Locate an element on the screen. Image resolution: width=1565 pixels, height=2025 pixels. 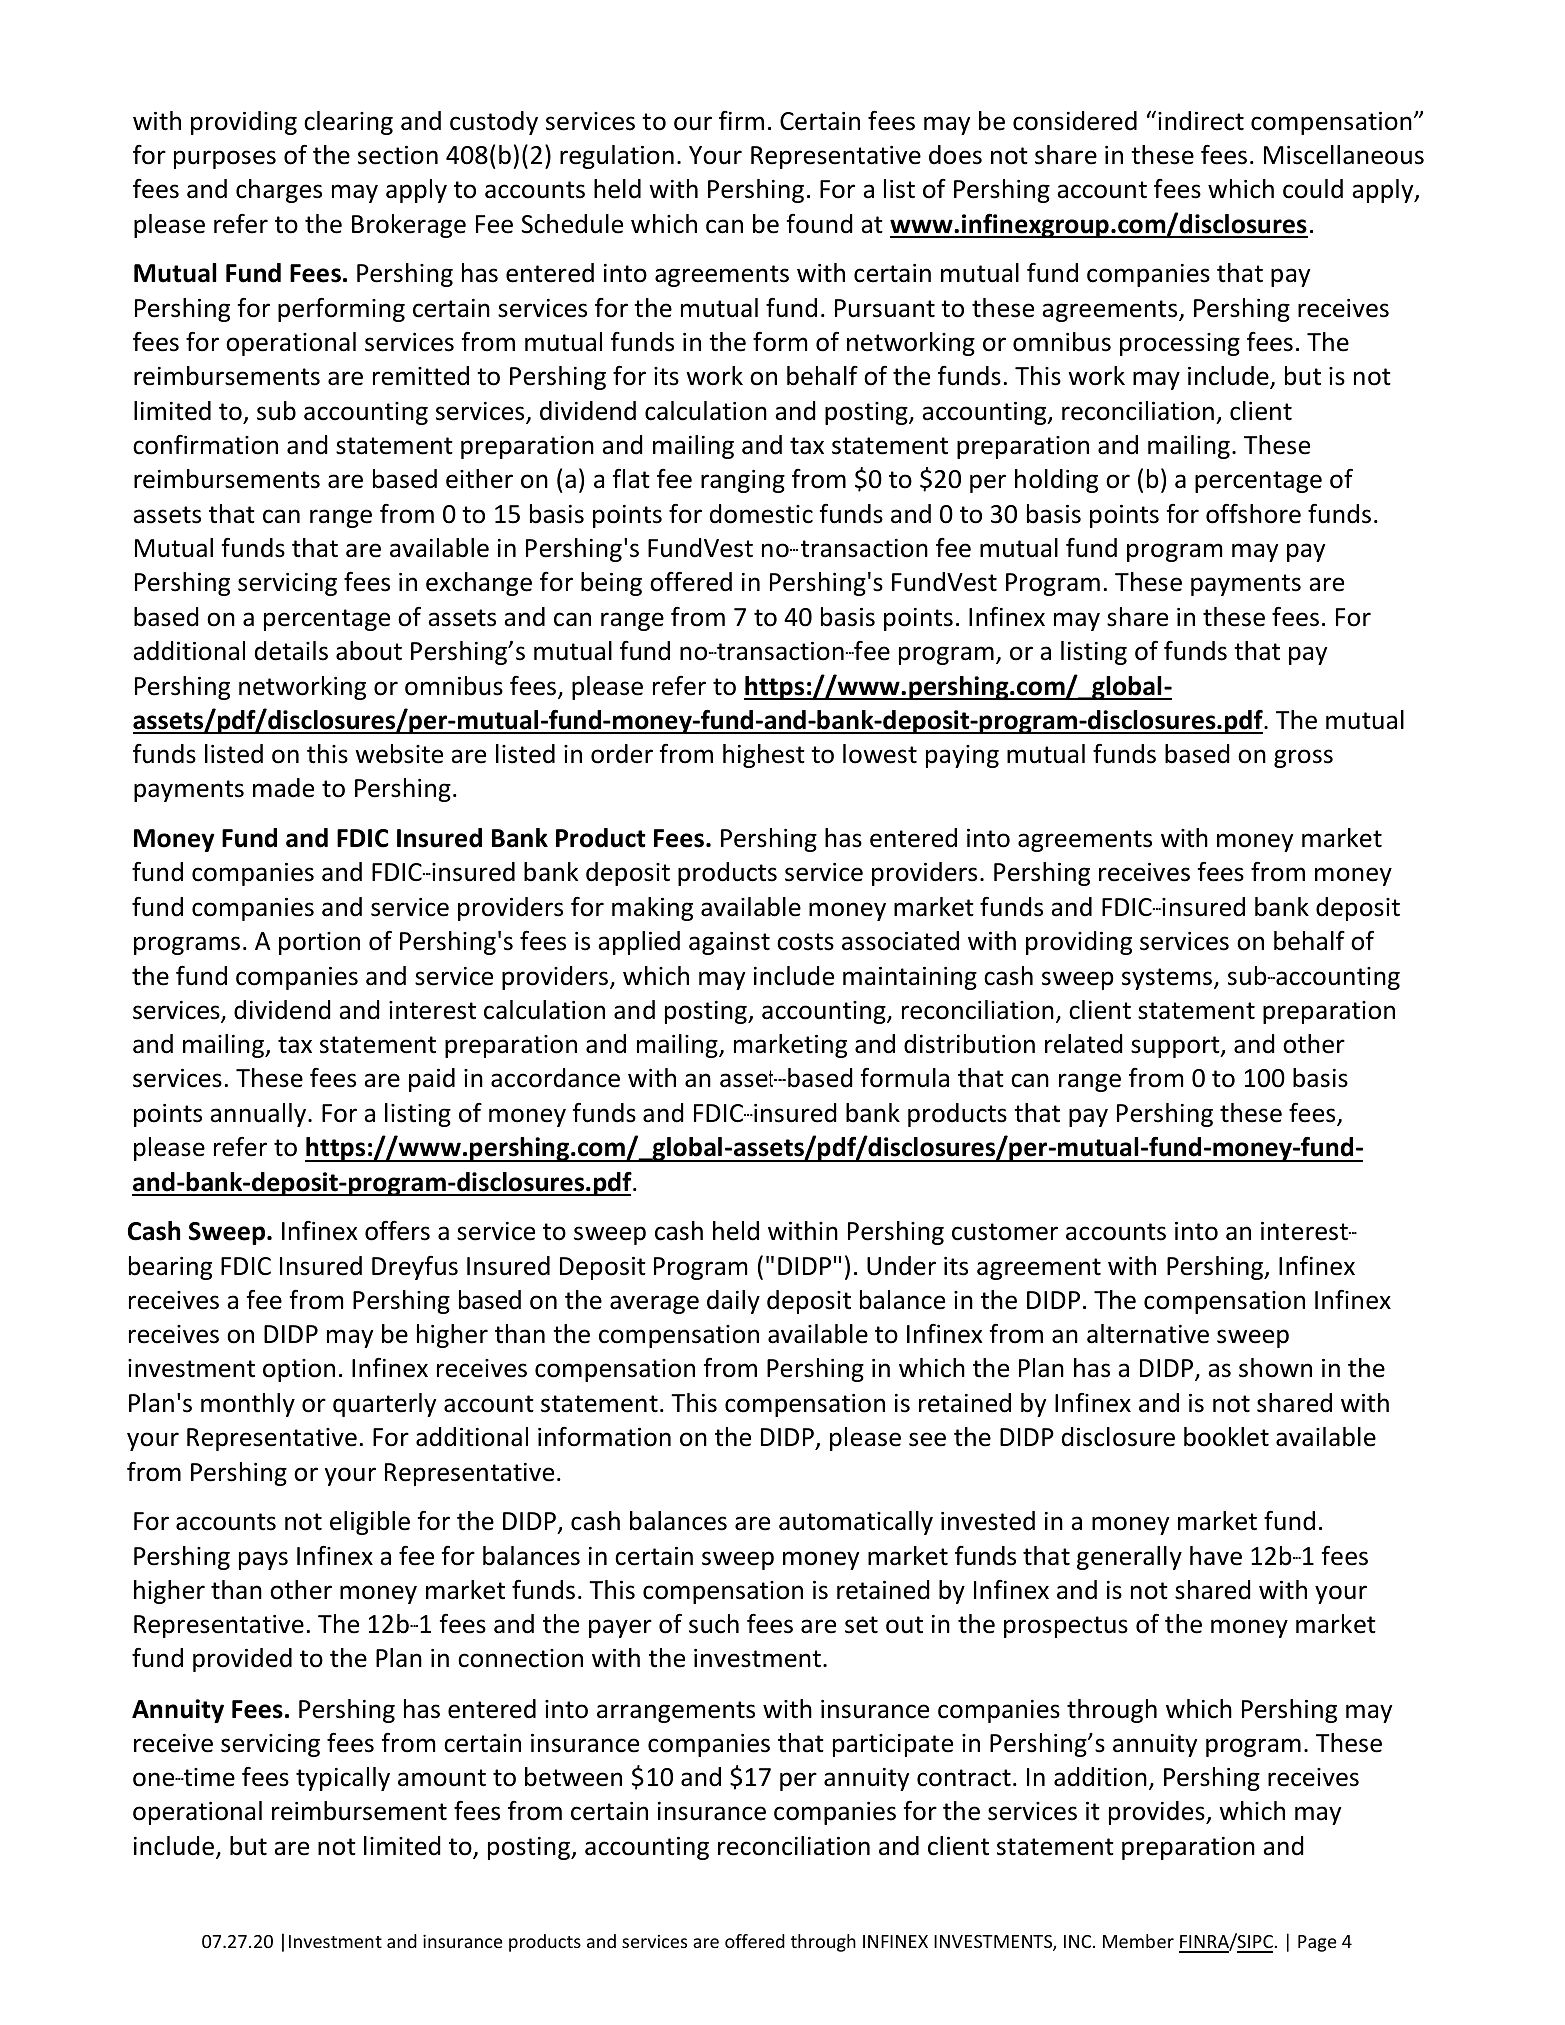
indirect is located at coordinates (1201, 121).
